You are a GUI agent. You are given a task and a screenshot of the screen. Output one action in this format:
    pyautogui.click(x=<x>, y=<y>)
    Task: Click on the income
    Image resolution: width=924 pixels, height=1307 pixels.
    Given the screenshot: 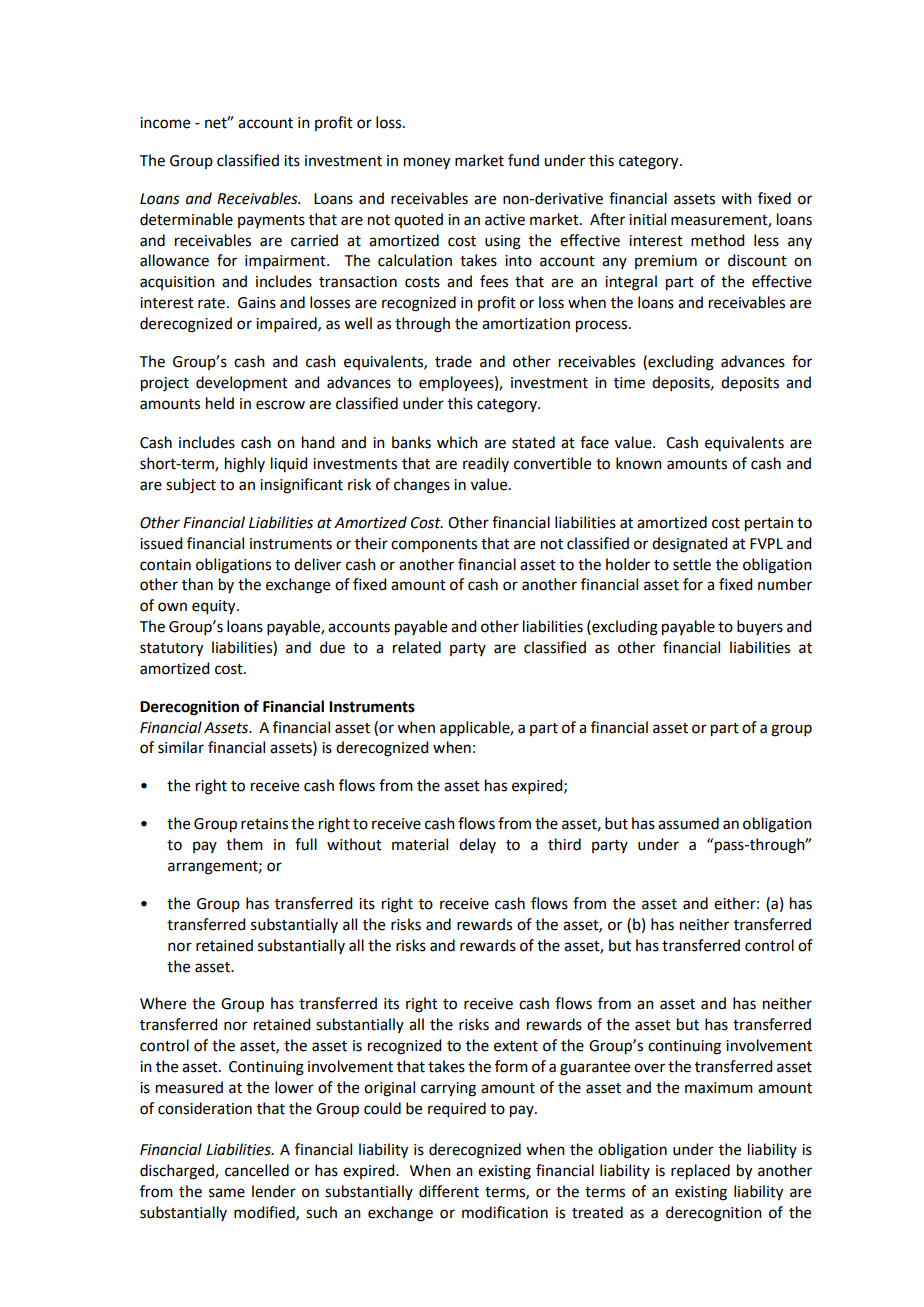 What is the action you would take?
    pyautogui.click(x=165, y=123)
